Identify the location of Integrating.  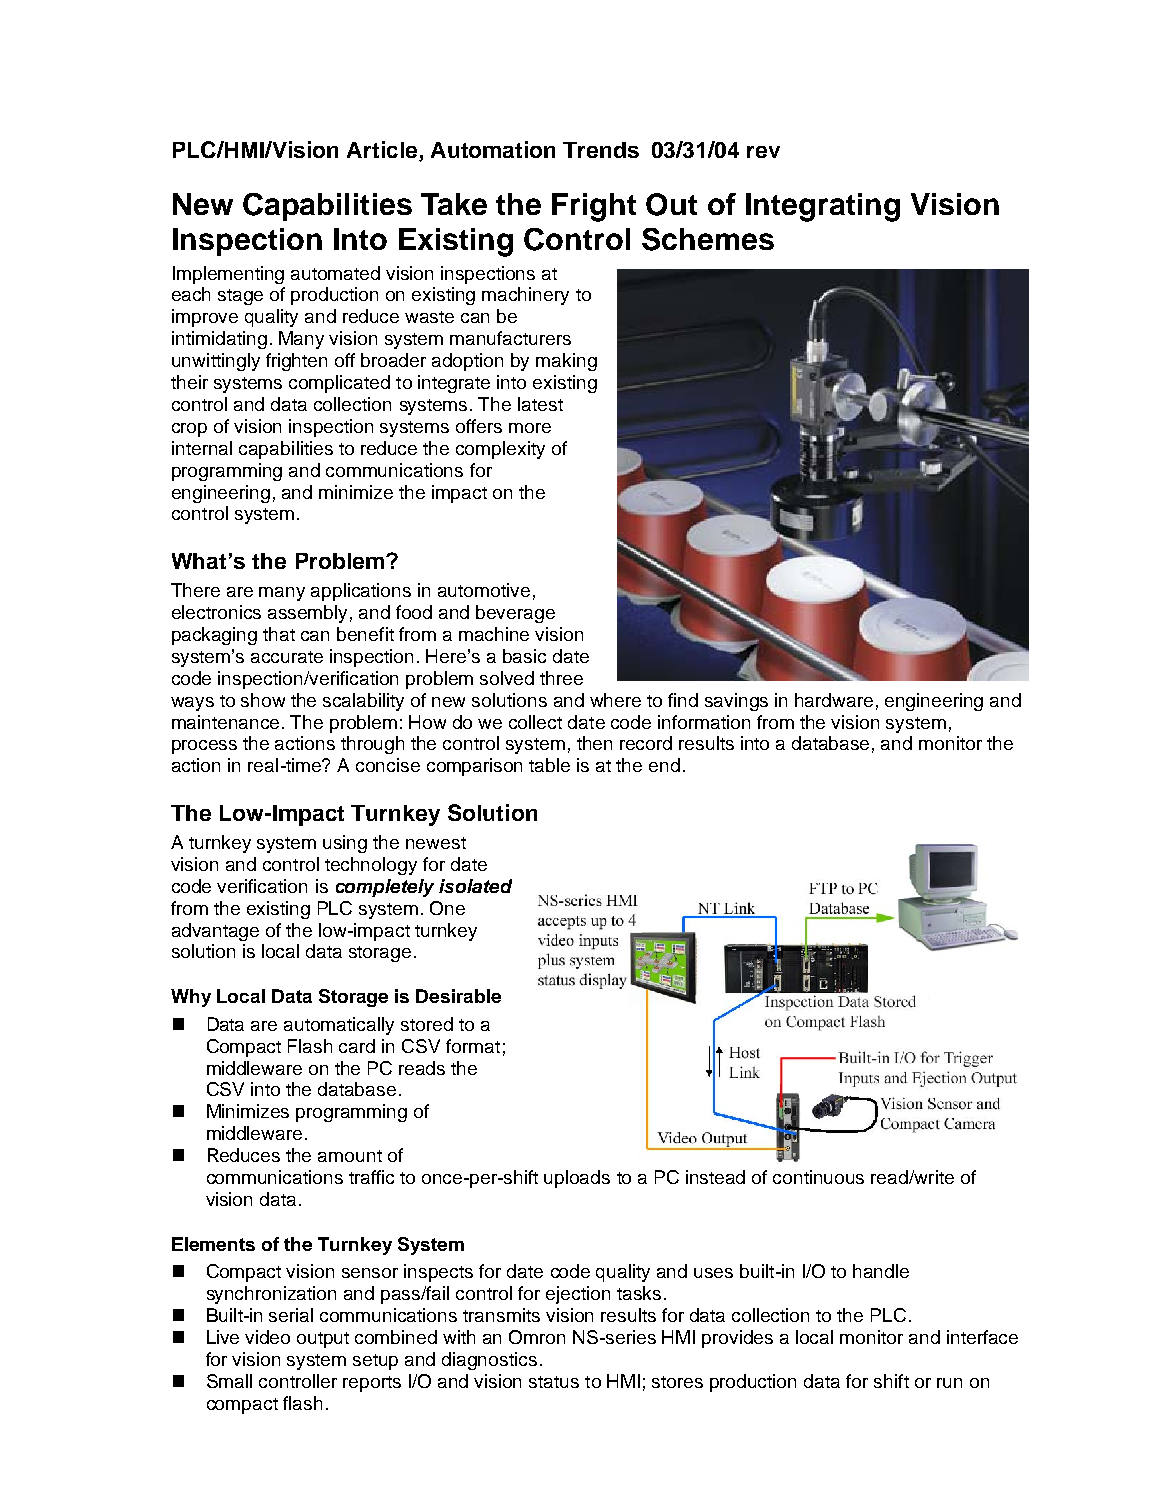
(823, 207).
